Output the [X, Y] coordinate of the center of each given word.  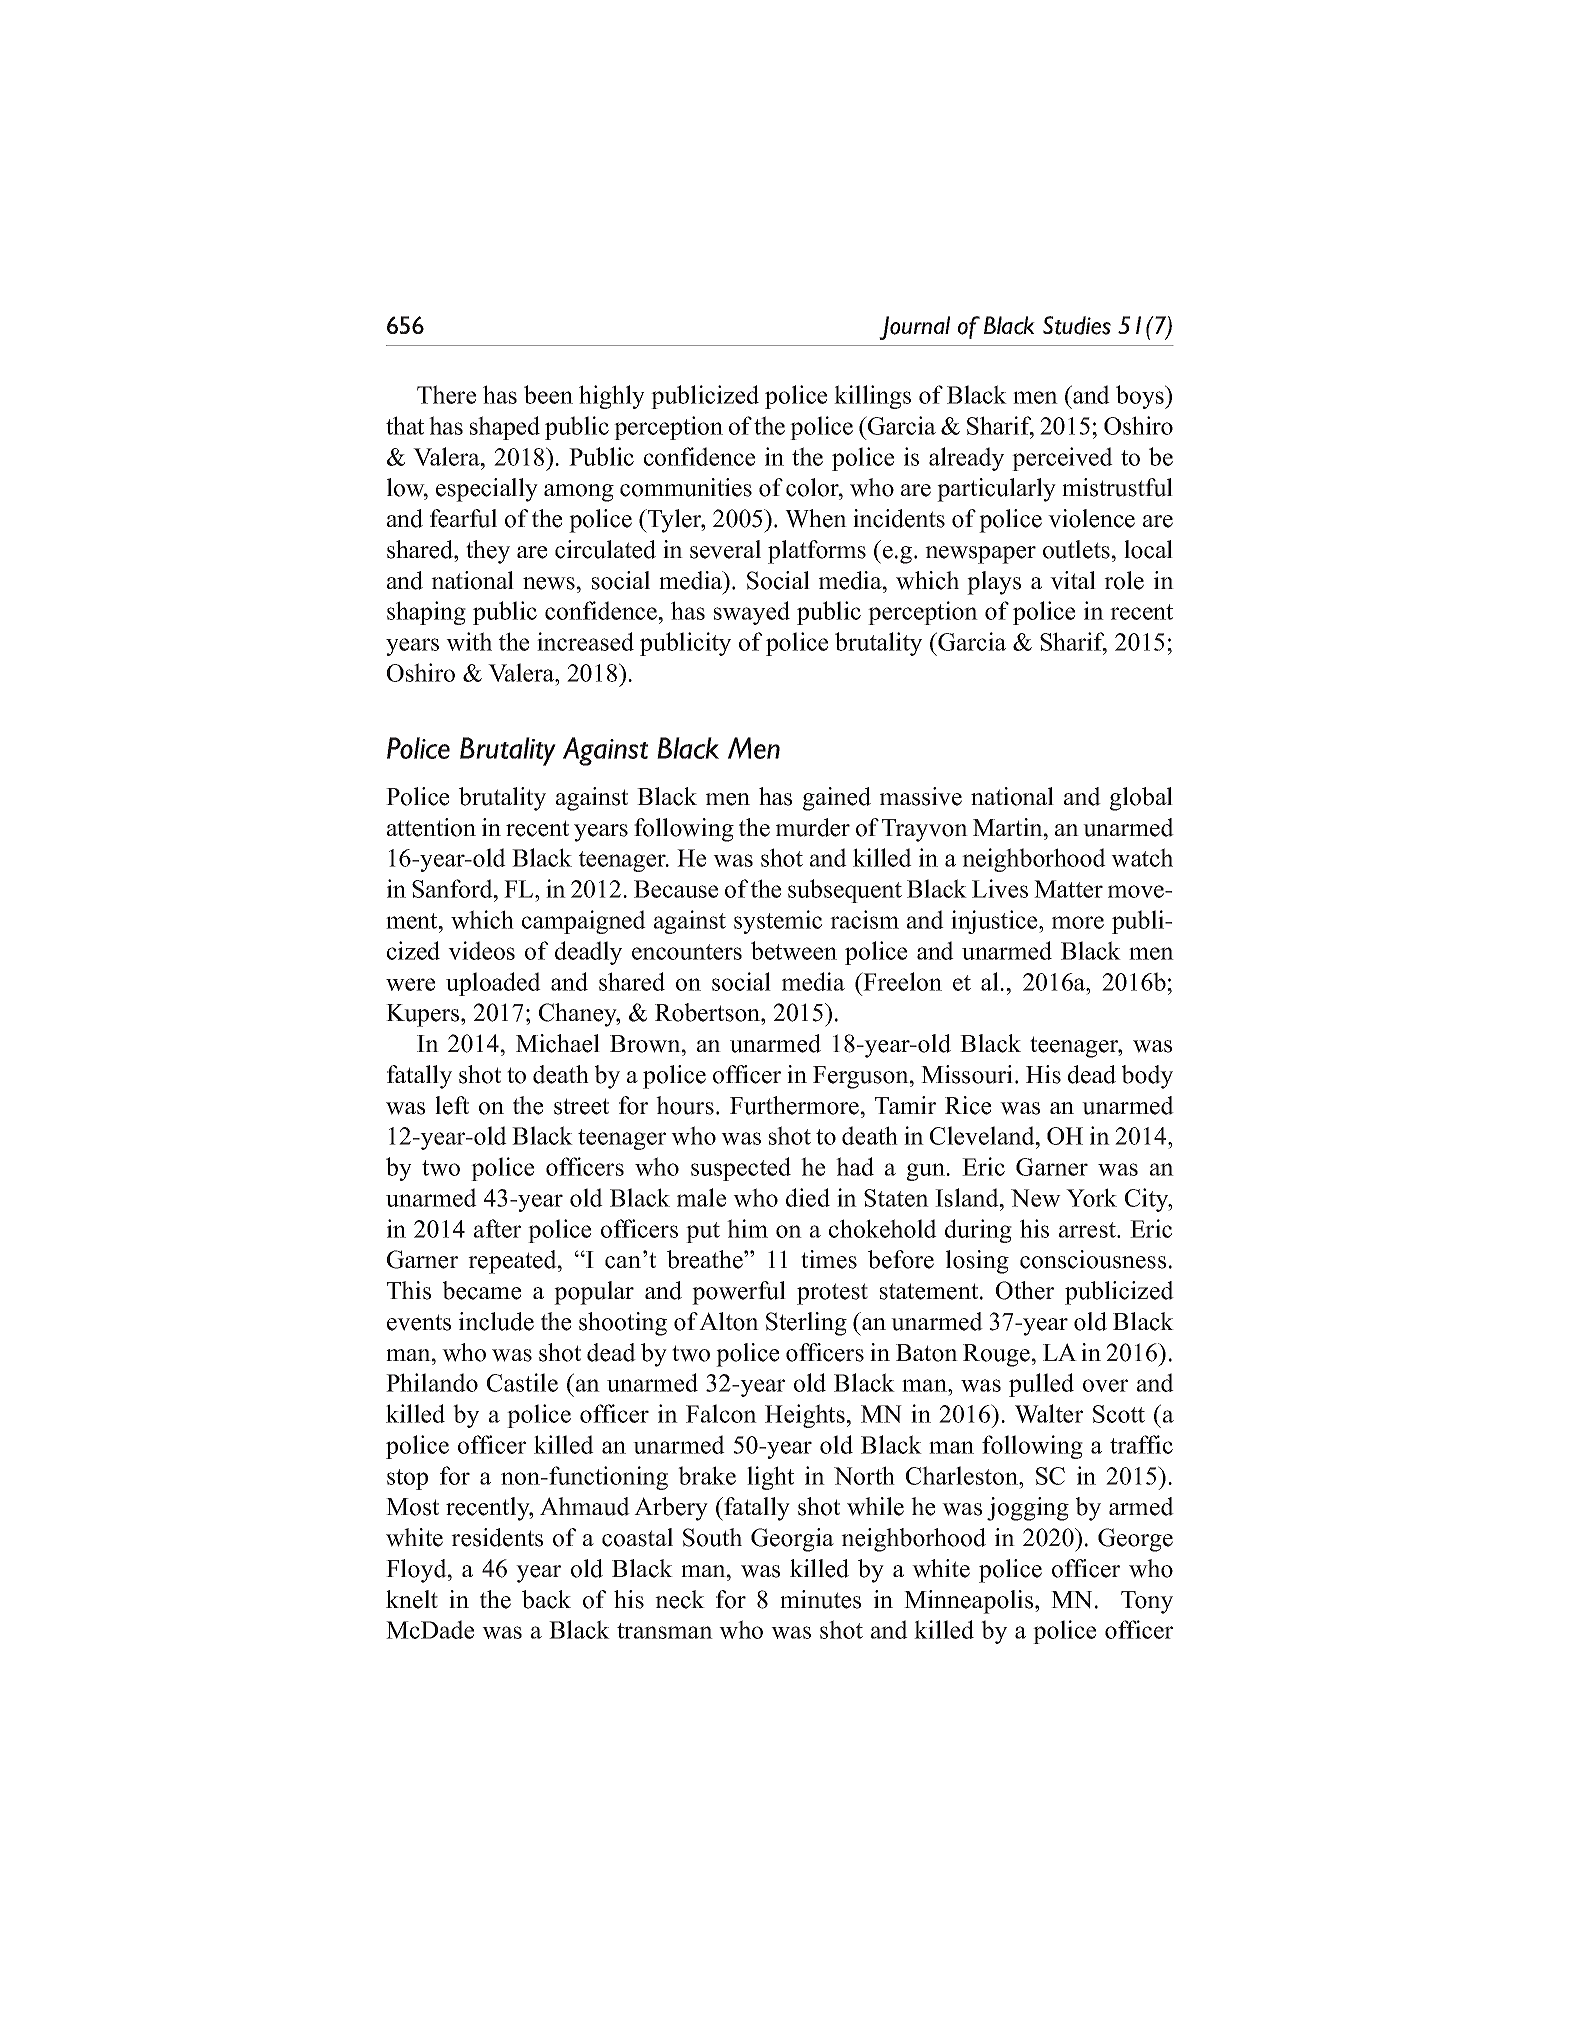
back [546, 1599]
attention [431, 827]
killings [872, 397]
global [1141, 799]
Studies [1077, 325]
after [497, 1228]
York [1091, 1197]
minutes [820, 1599]
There [446, 394]
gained [837, 799]
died [808, 1197]
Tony [1147, 1602]
